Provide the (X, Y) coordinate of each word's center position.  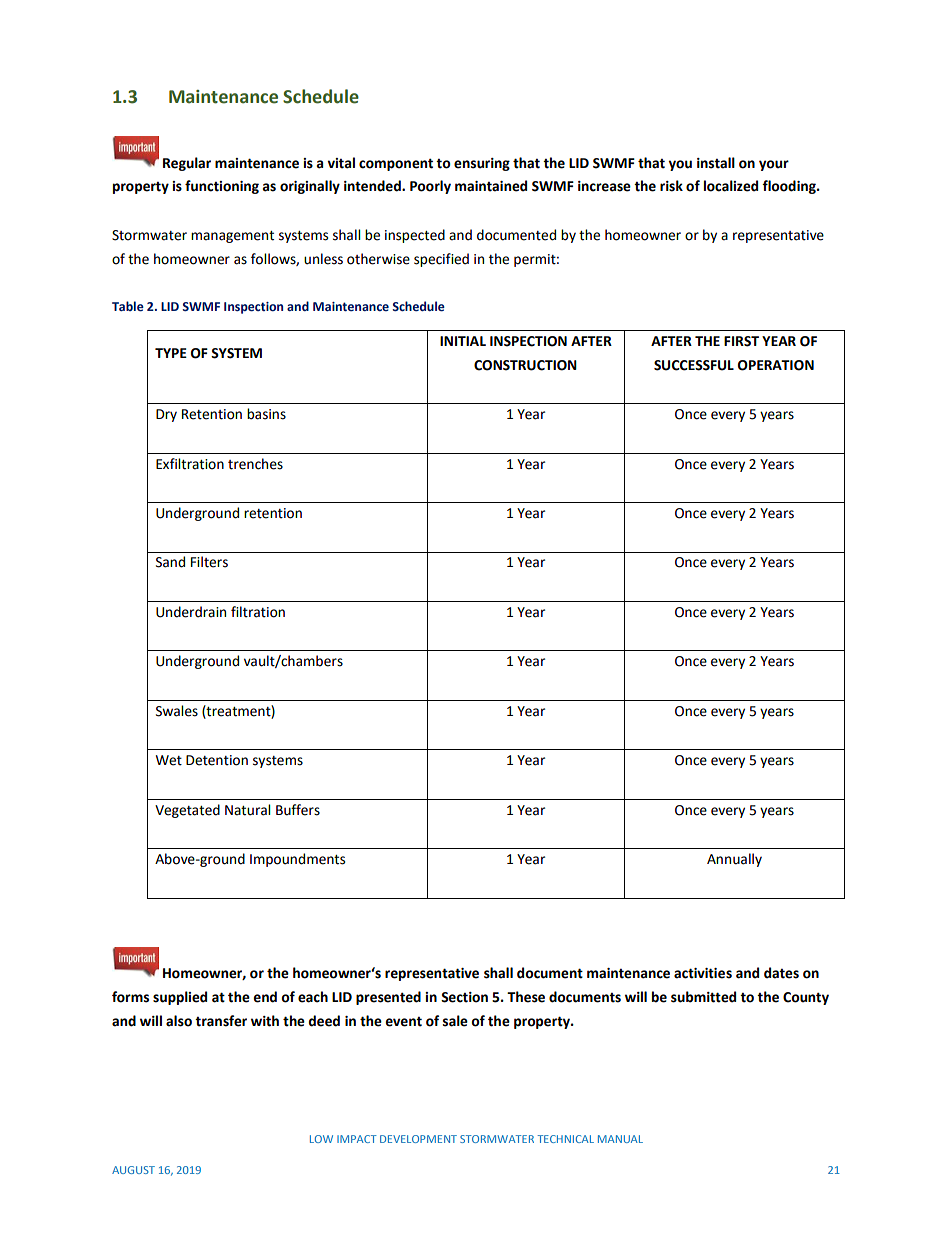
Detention (217, 760)
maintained (491, 186)
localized (731, 186)
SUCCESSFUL (694, 365)
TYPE (171, 353)
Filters (209, 562)
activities (703, 973)
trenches (255, 464)
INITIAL (463, 341)
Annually (734, 860)
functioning (222, 187)
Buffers (298, 810)
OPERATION (776, 365)
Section (464, 997)
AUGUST (133, 1170)
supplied (180, 998)
